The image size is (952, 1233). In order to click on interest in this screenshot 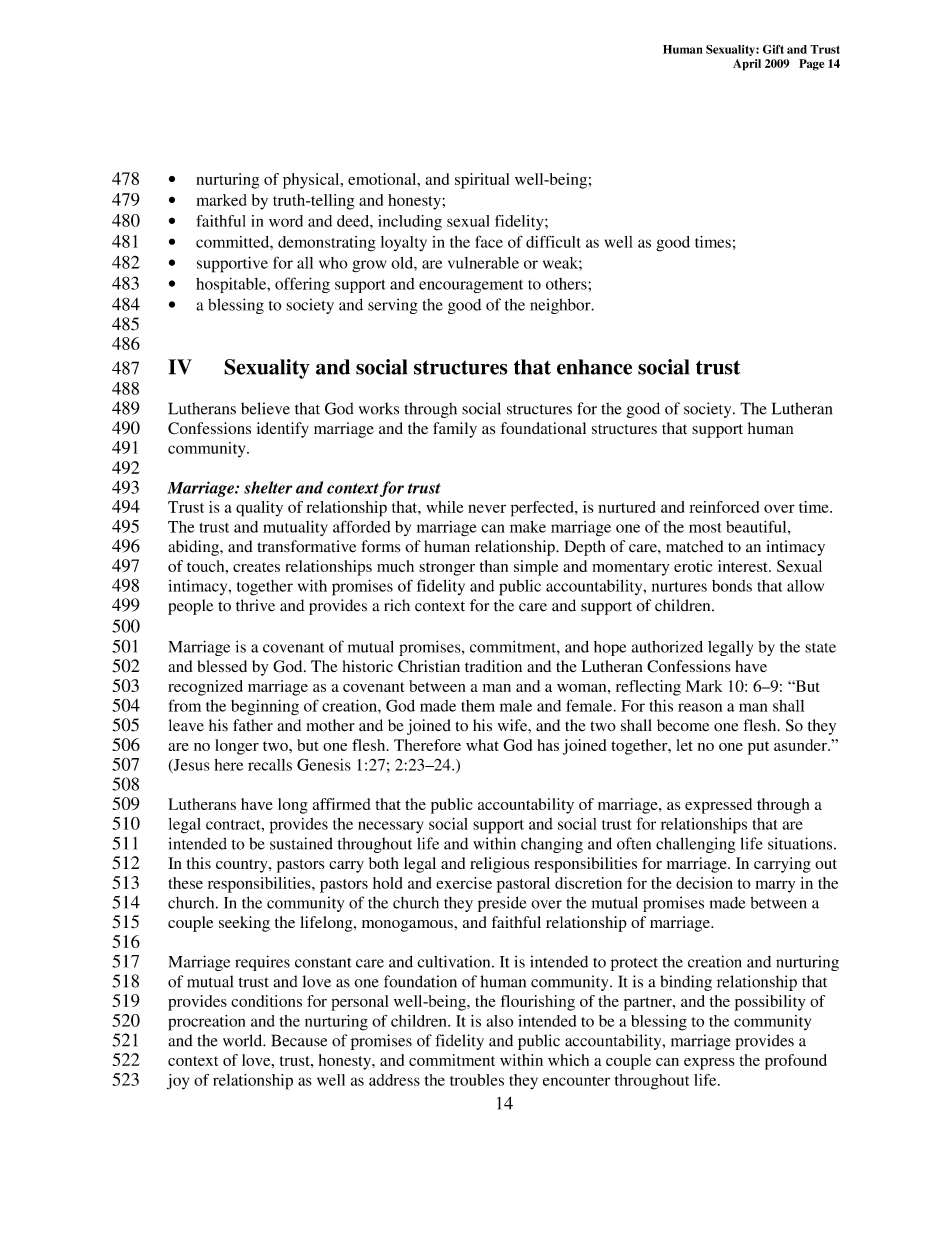, I will do `click(744, 566)`.
